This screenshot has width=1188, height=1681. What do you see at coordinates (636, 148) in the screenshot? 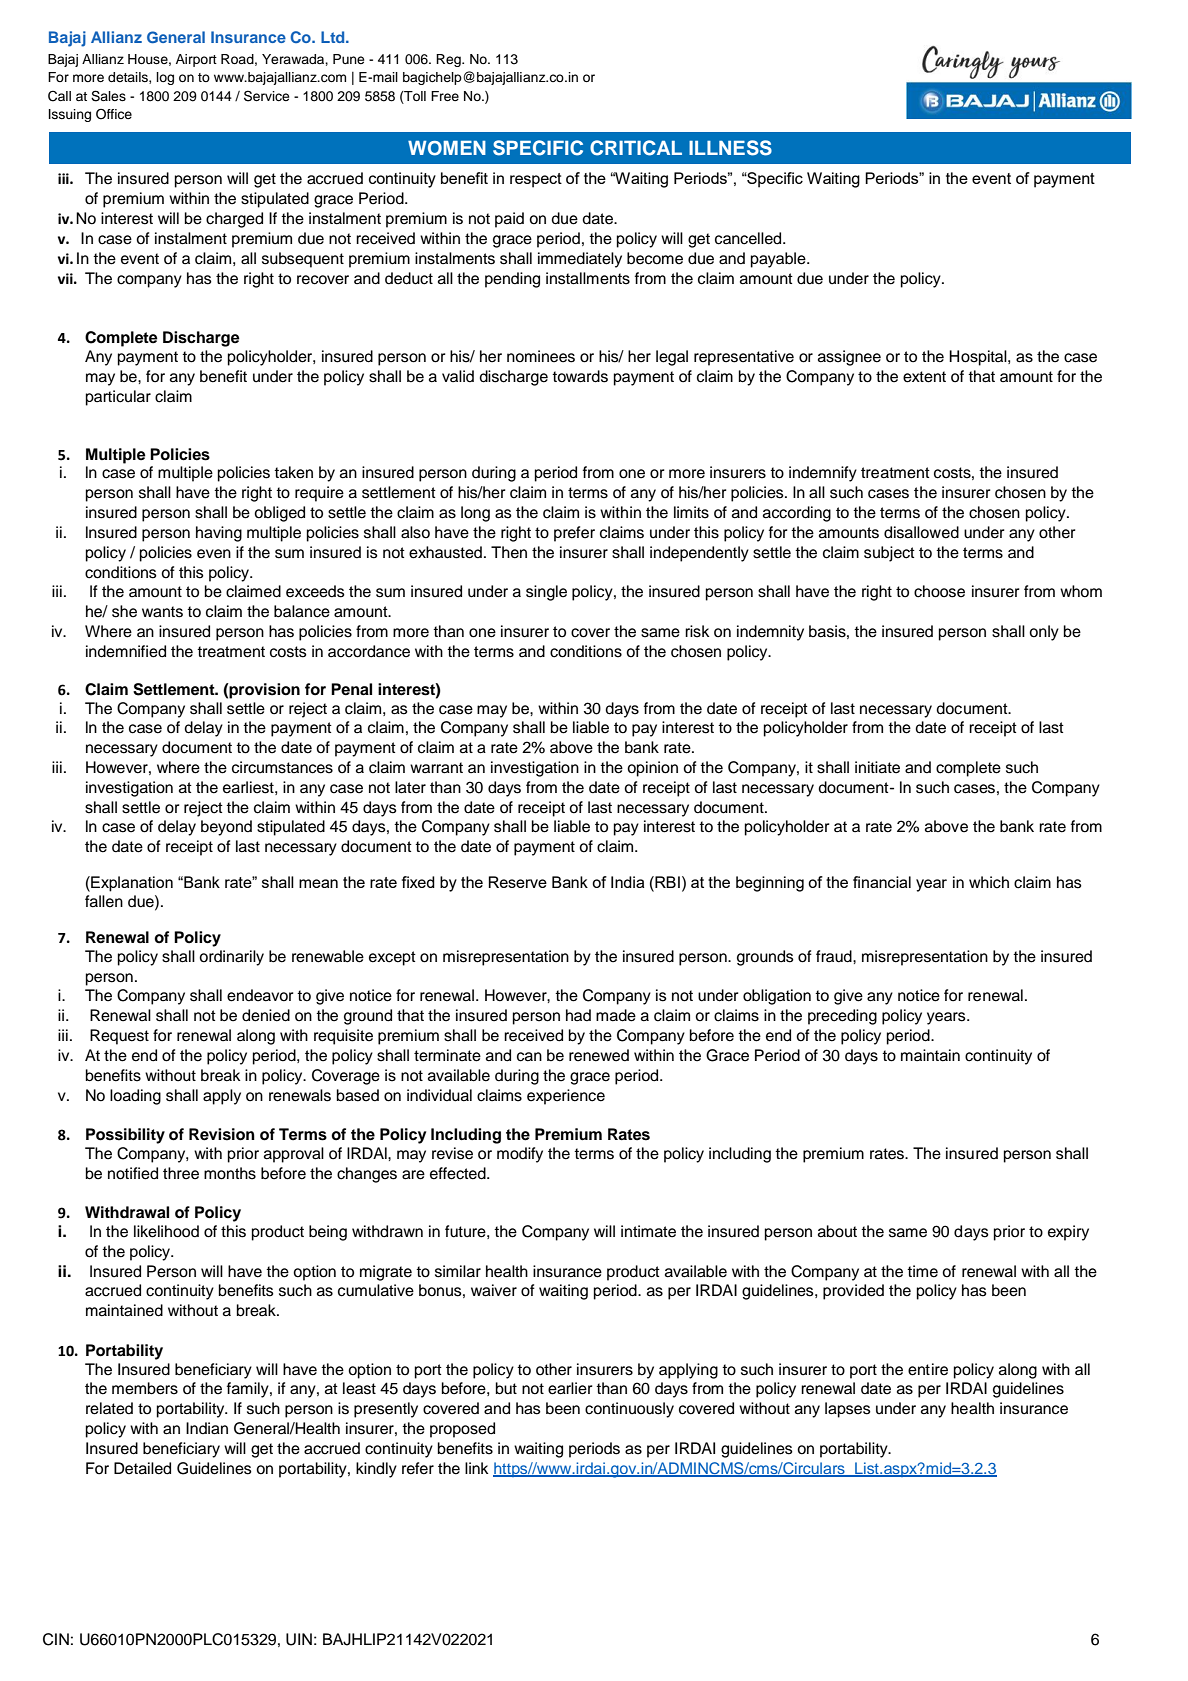
I see `CRITICAL` at bounding box center [636, 148].
